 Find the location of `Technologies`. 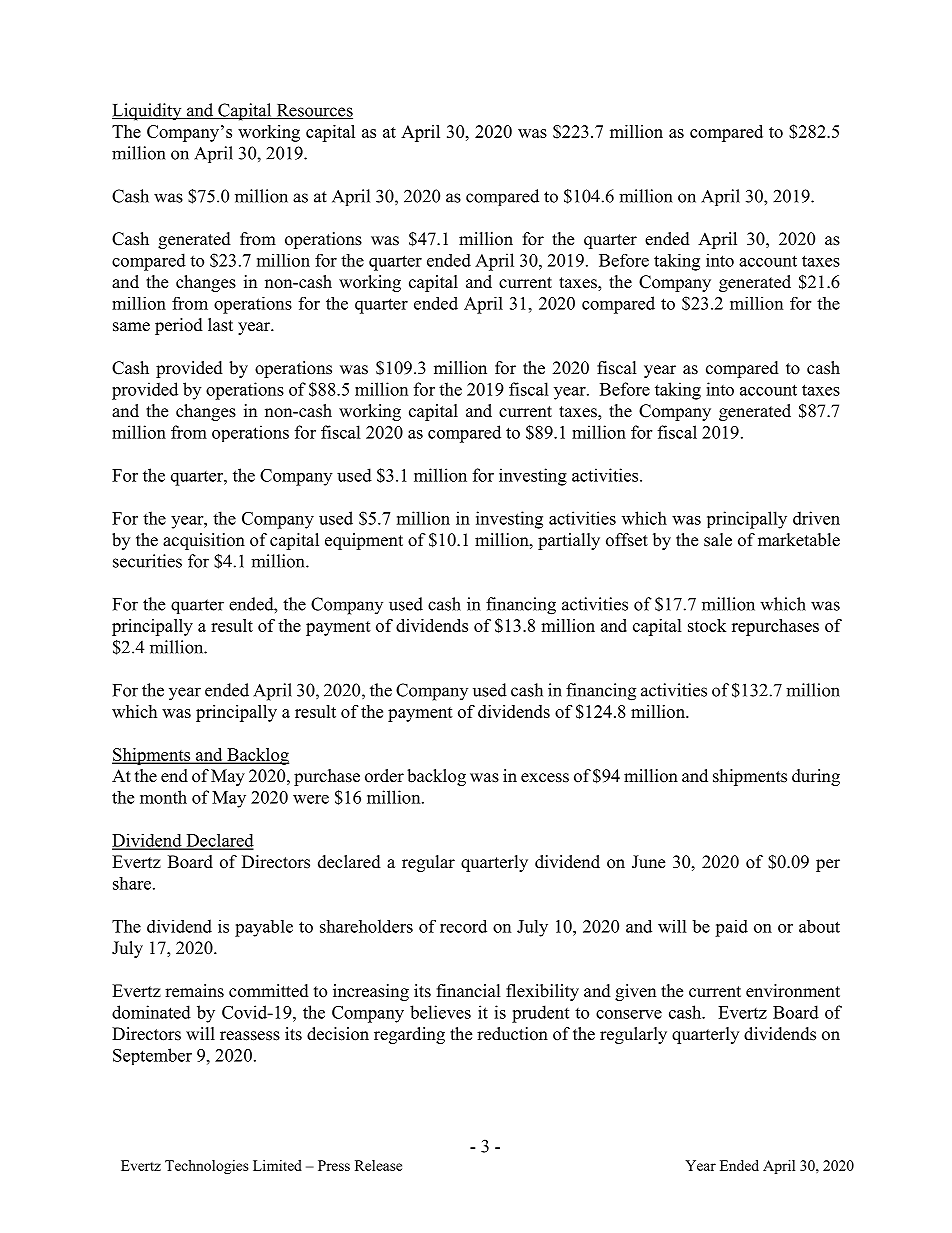

Technologies is located at coordinates (206, 1167).
